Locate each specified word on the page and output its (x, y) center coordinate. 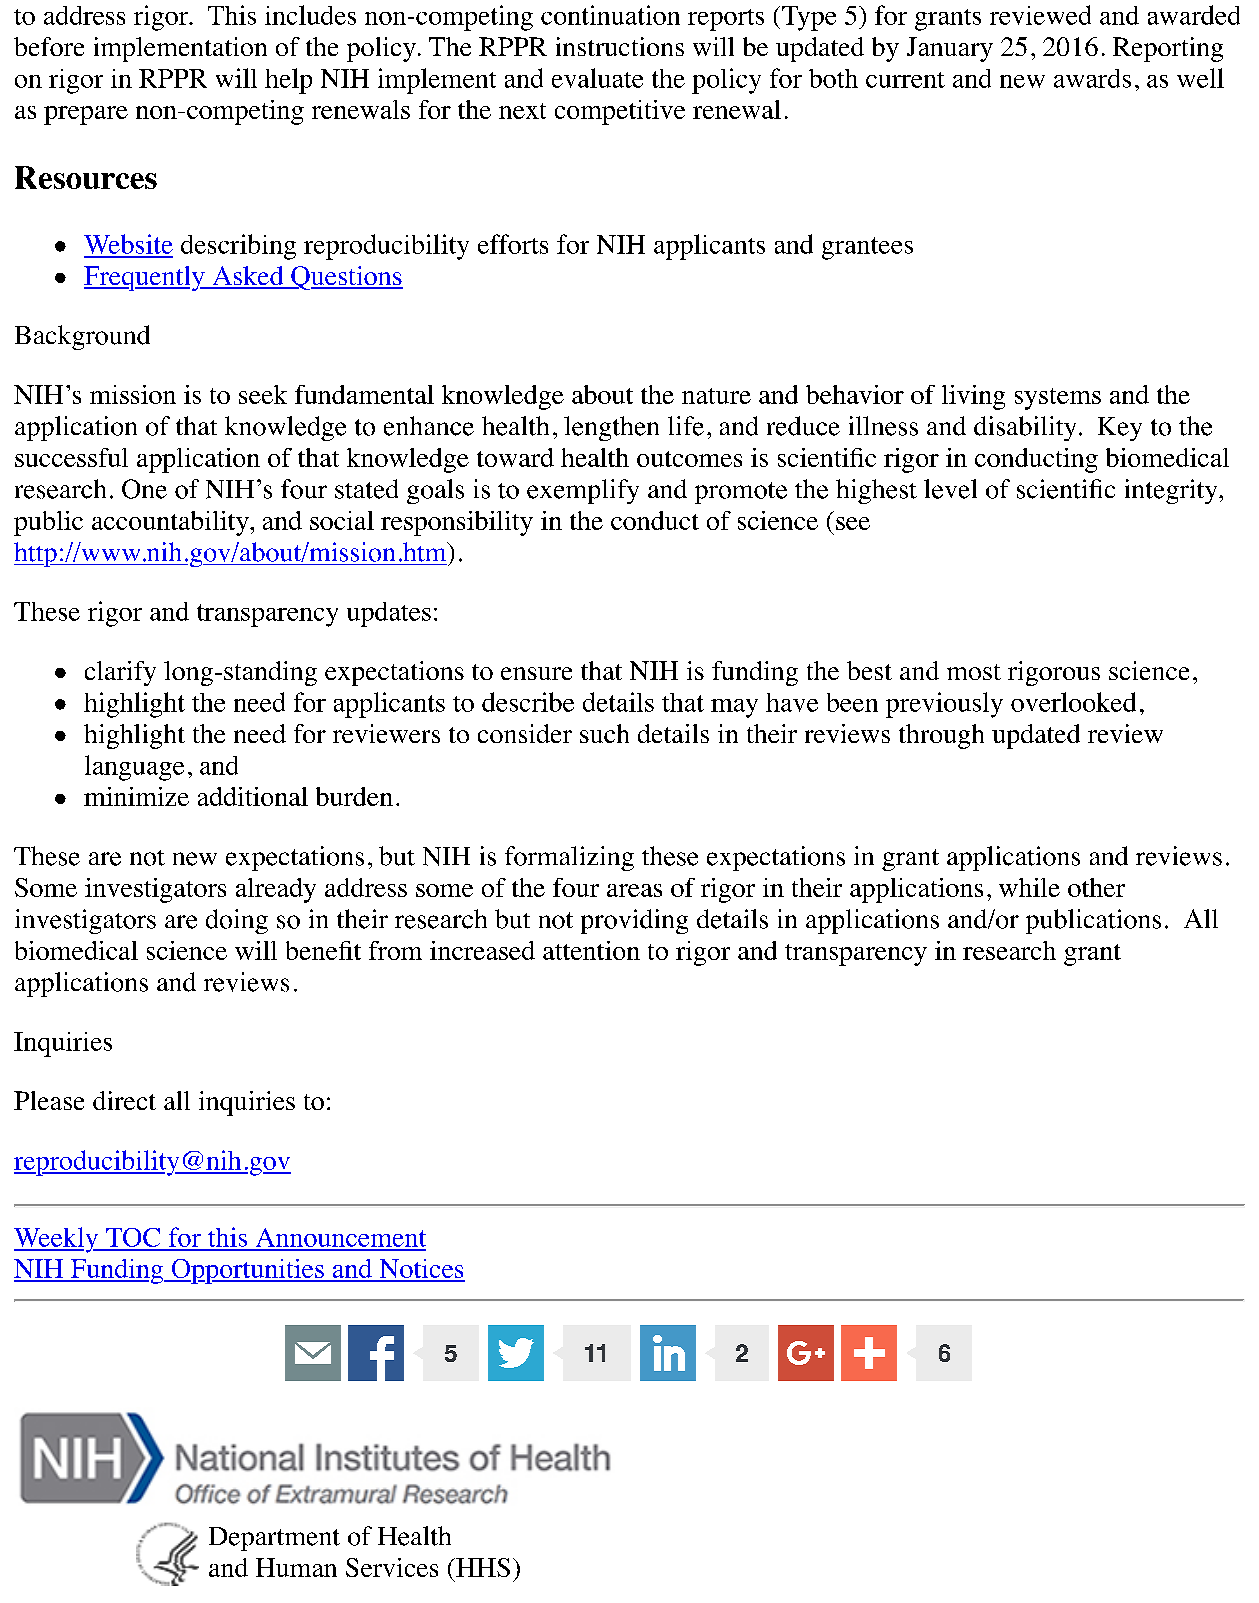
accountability (171, 523)
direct (124, 1100)
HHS (482, 1567)
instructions (620, 46)
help (288, 81)
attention (591, 950)
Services (392, 1567)
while (1029, 887)
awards (1092, 78)
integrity (1172, 491)
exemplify (583, 491)
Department (274, 1539)
